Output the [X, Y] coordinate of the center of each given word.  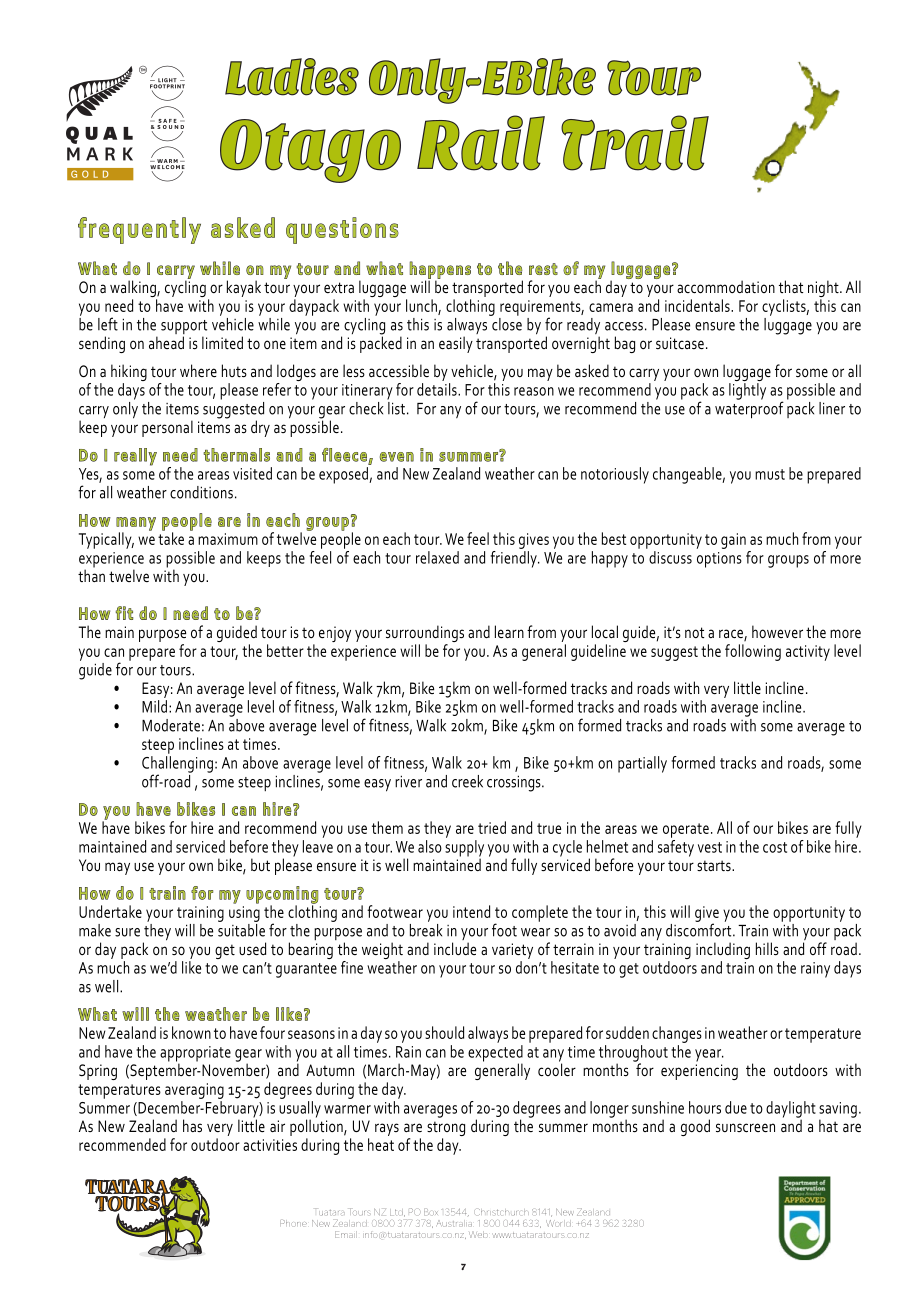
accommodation [726, 287]
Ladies [292, 77]
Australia [454, 1223]
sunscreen [745, 1128]
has [192, 1125]
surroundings [425, 635]
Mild [154, 706]
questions [342, 230]
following [753, 652]
